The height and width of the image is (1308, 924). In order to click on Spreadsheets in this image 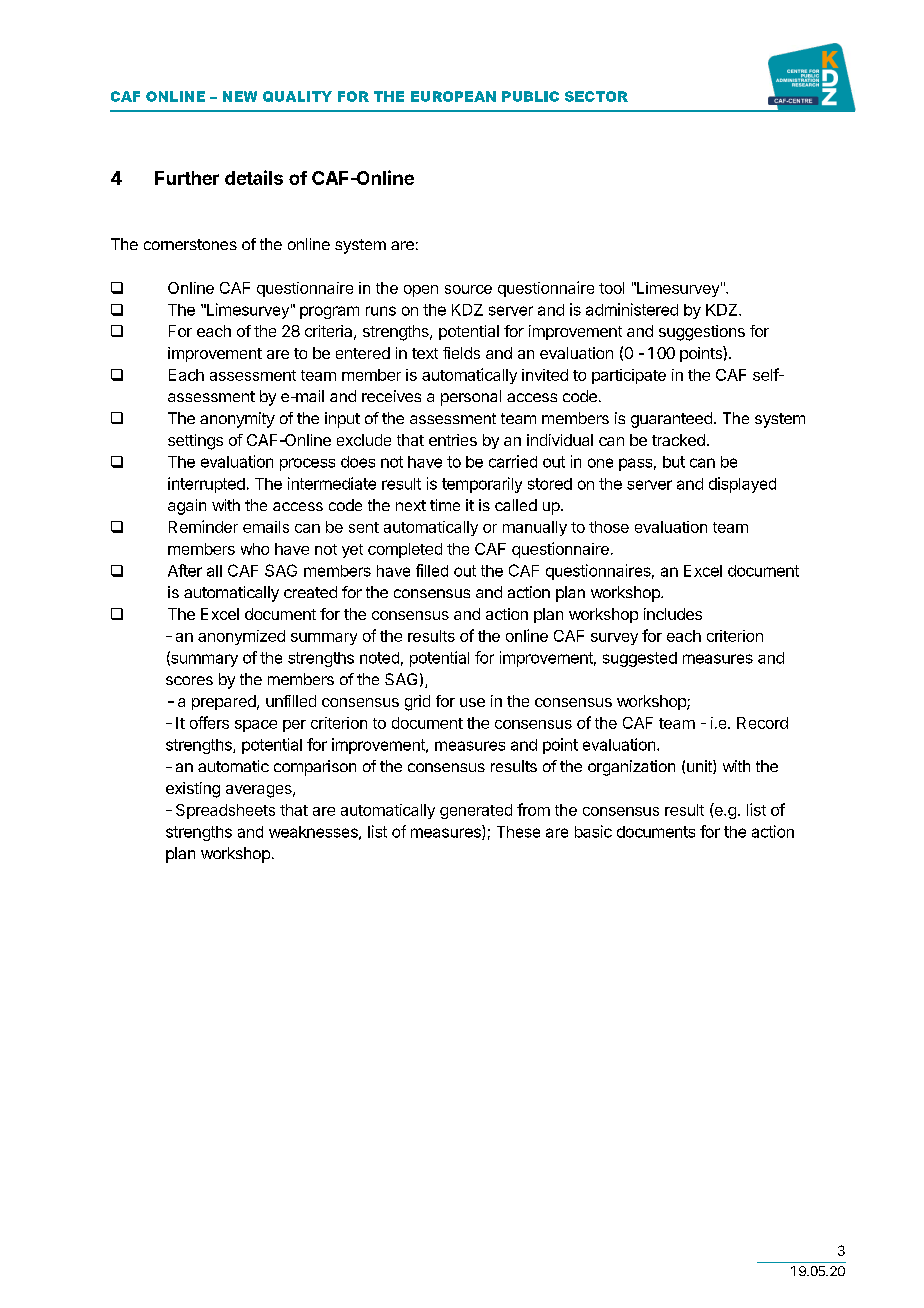, I will do `click(225, 811)`.
